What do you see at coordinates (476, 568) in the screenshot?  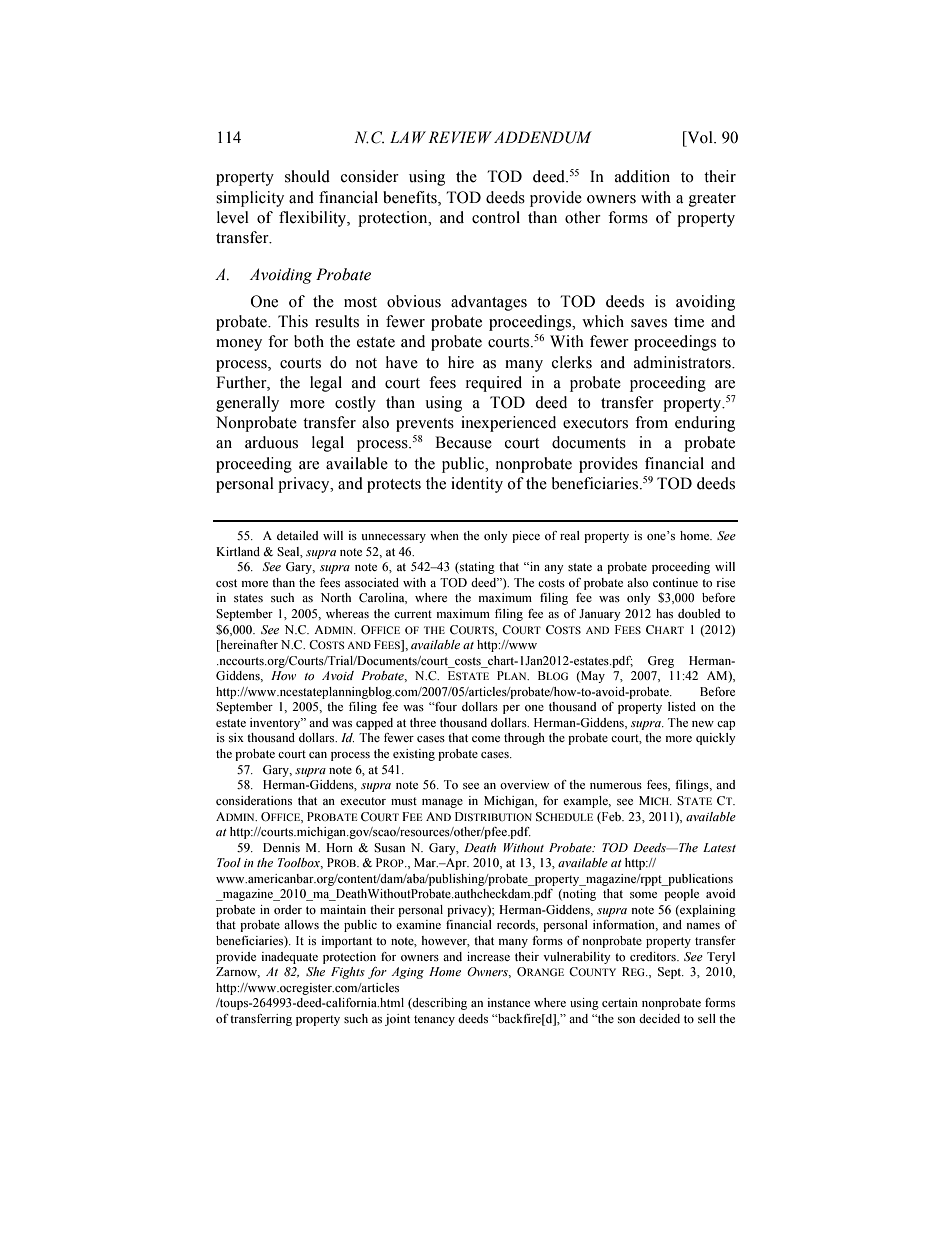 I see `stating` at bounding box center [476, 568].
